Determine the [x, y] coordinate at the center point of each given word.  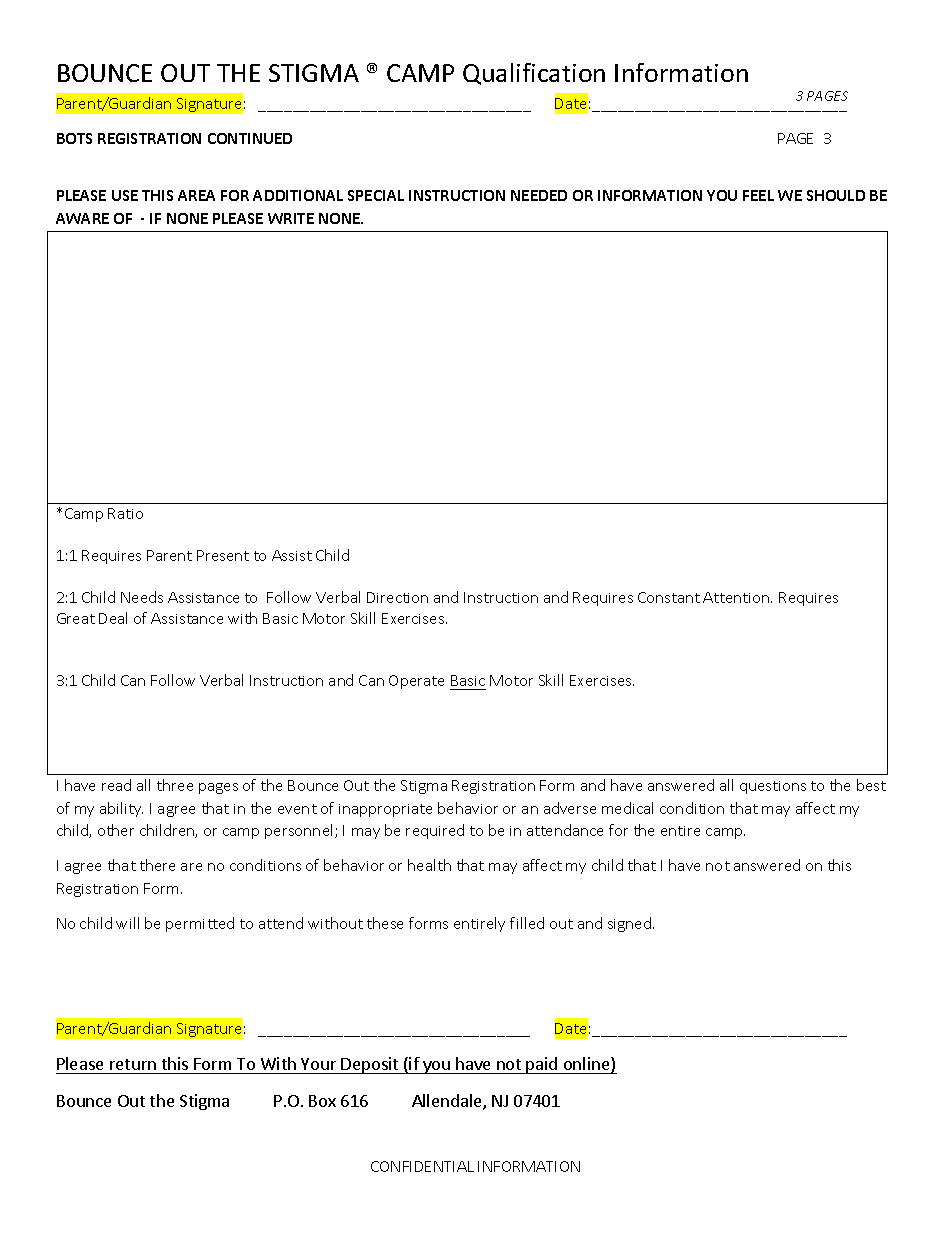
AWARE [82, 218]
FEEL [758, 195]
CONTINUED [250, 138]
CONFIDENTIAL [422, 1166]
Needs [142, 597]
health [429, 865]
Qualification [534, 74]
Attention [737, 597]
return [133, 1064]
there [157, 865]
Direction [397, 597]
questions [773, 787]
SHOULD [836, 195]
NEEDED [539, 195]
